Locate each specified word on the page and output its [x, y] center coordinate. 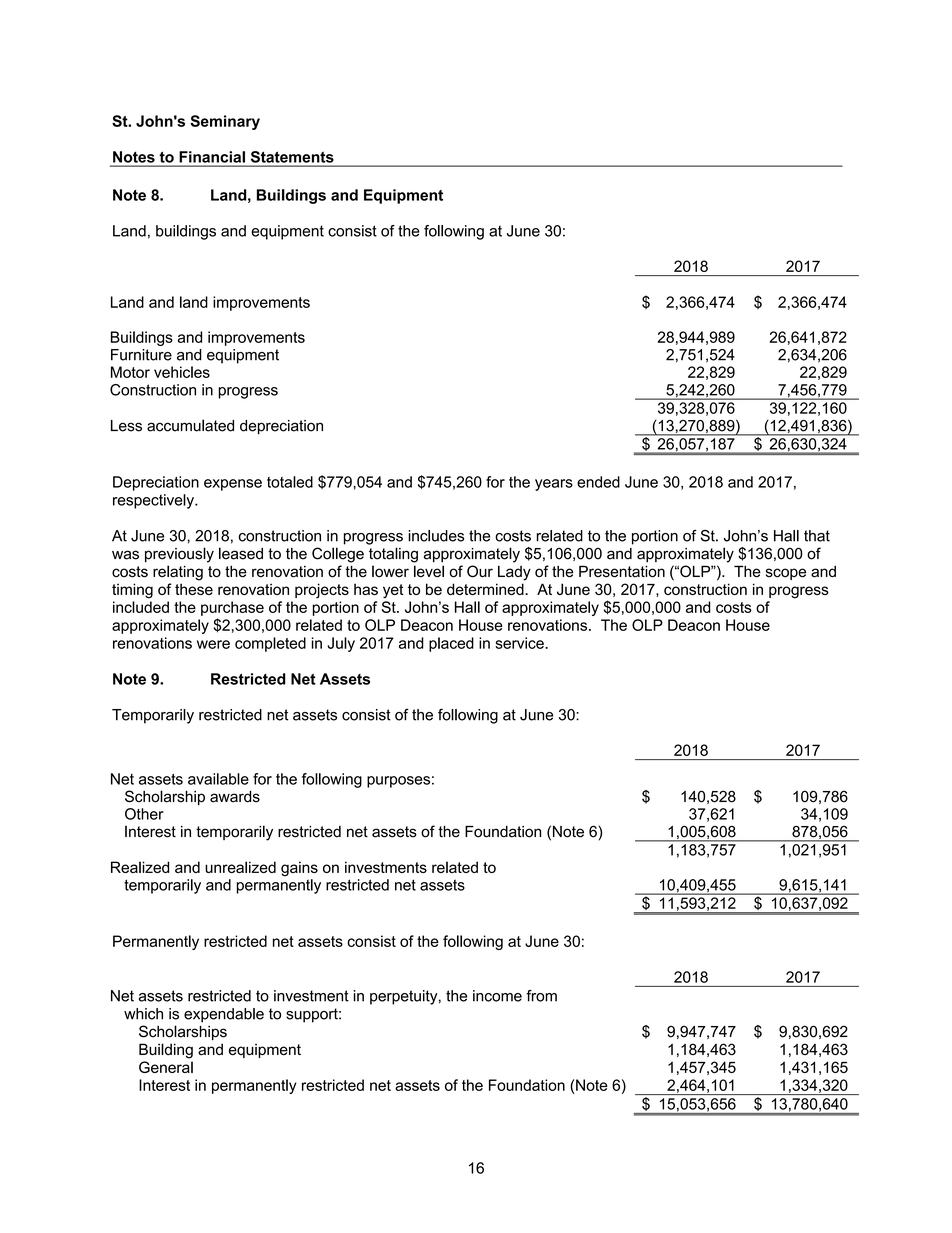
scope [786, 574]
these [194, 589]
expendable [224, 1015]
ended [598, 482]
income [497, 996]
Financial [212, 157]
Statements [292, 157]
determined [486, 589]
